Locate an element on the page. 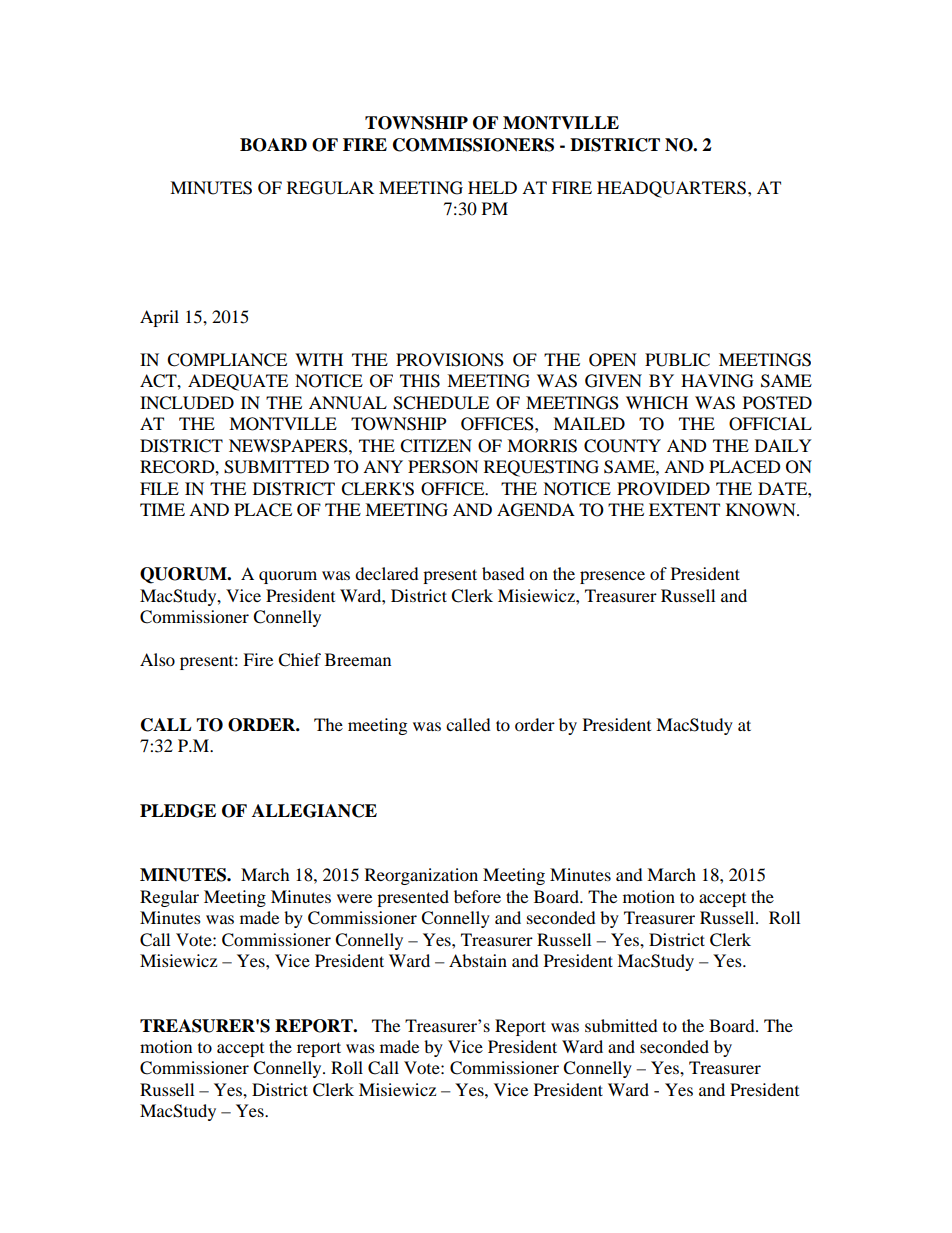 Image resolution: width=952 pixels, height=1233 pixels. ALLEGIANCE is located at coordinates (314, 811).
